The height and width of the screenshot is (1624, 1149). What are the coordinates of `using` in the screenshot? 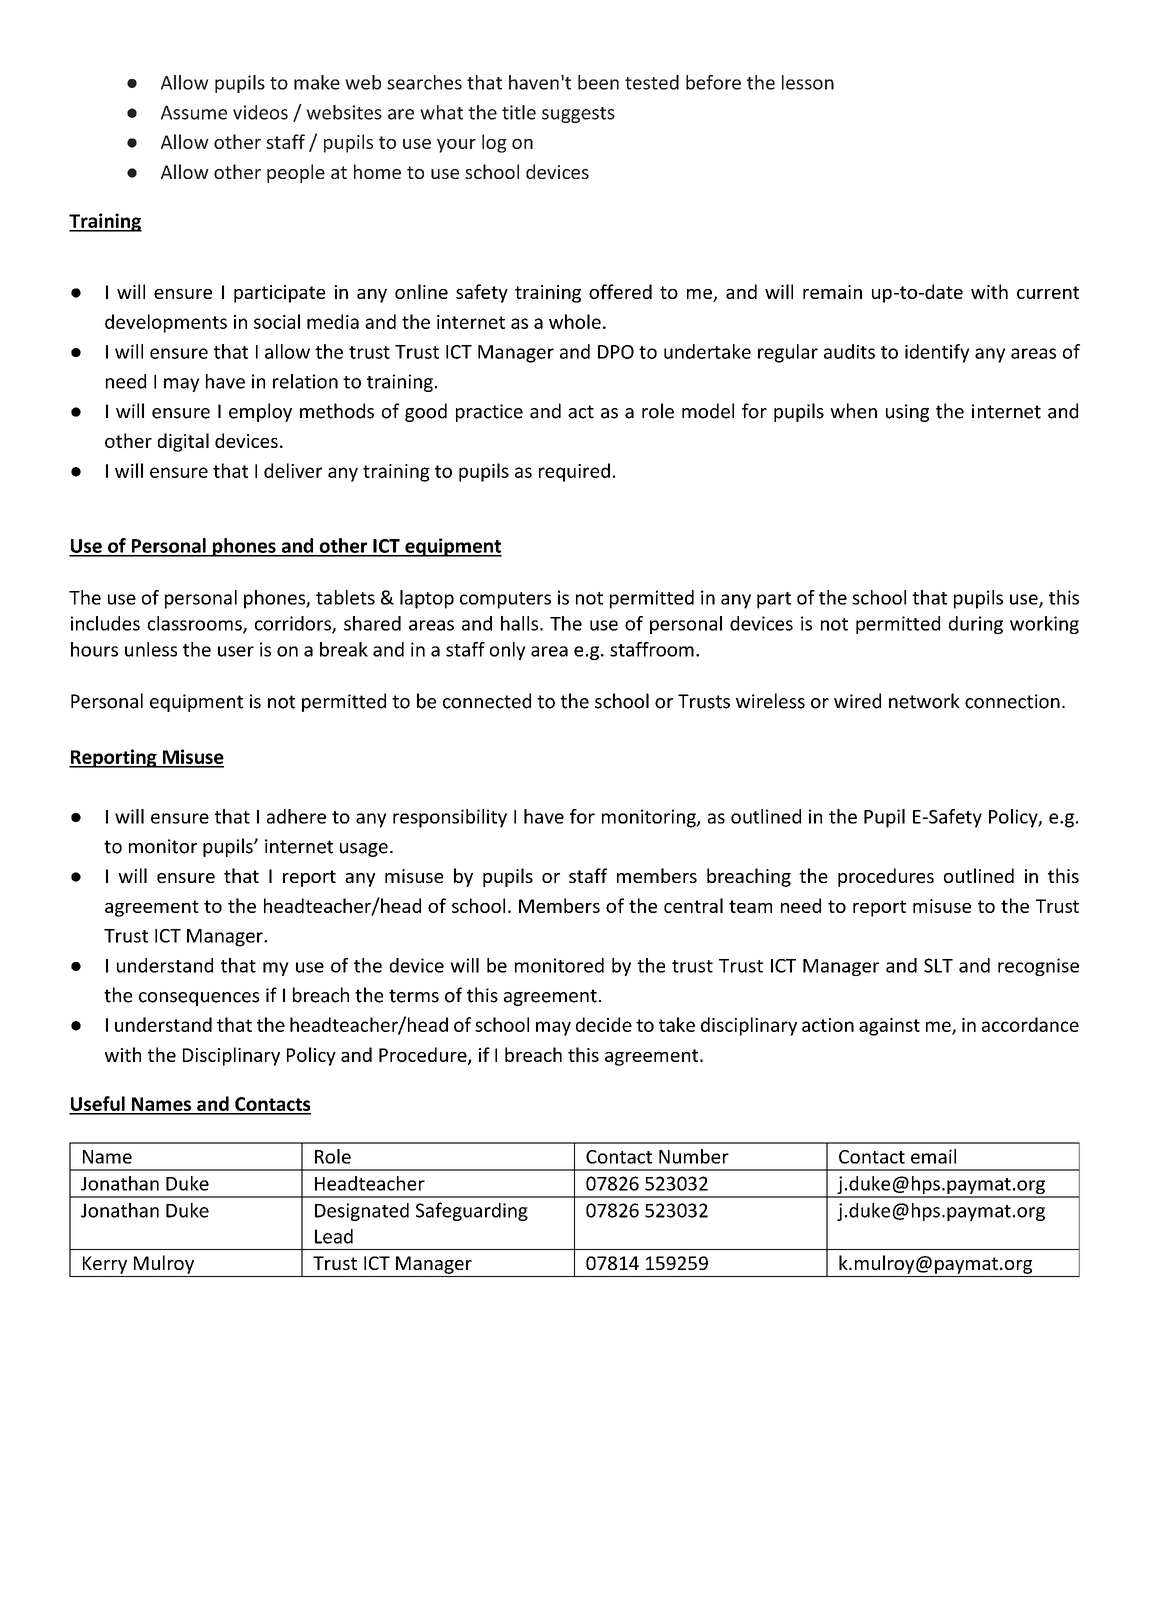 It's located at (907, 413).
